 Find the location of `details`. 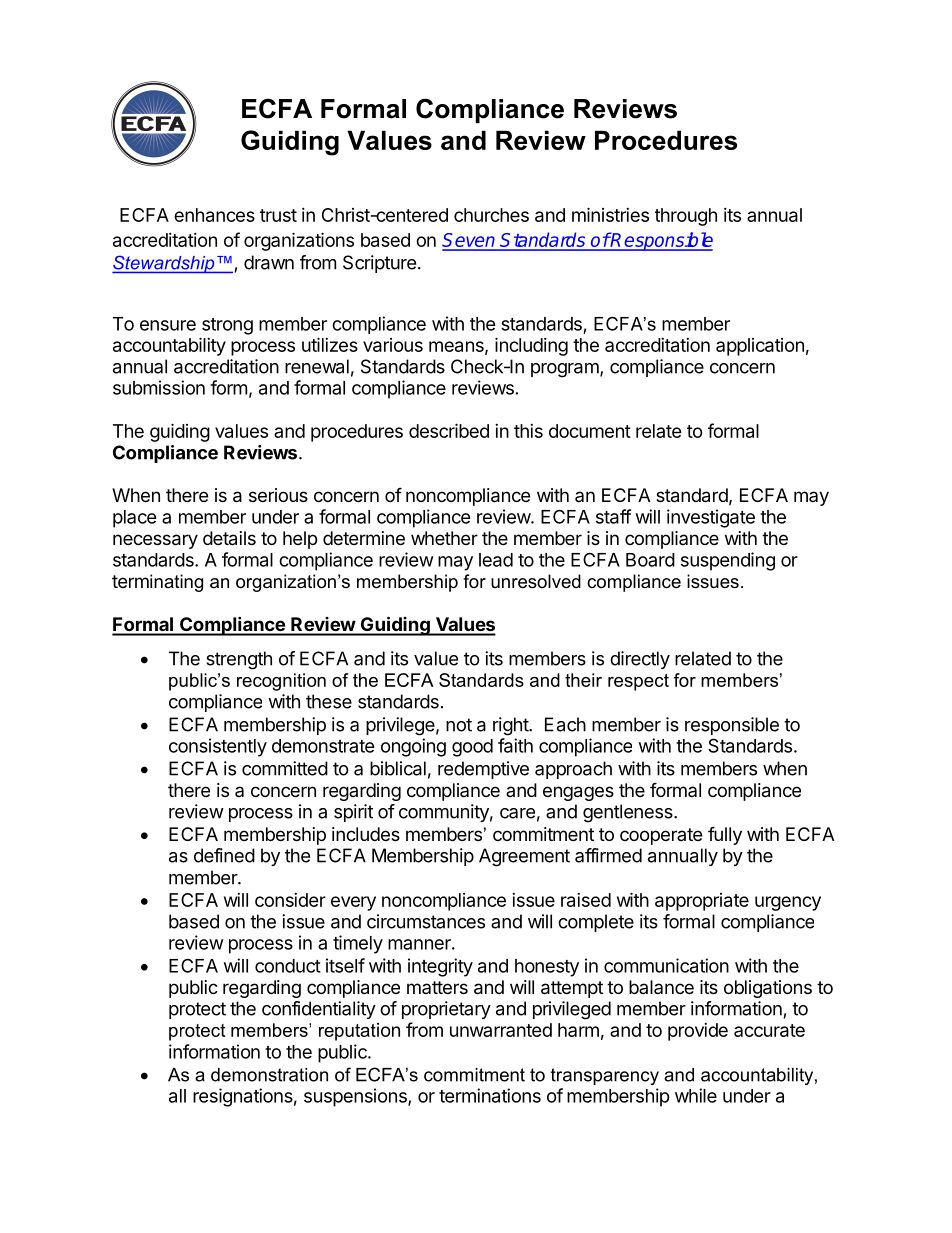

details is located at coordinates (229, 538).
